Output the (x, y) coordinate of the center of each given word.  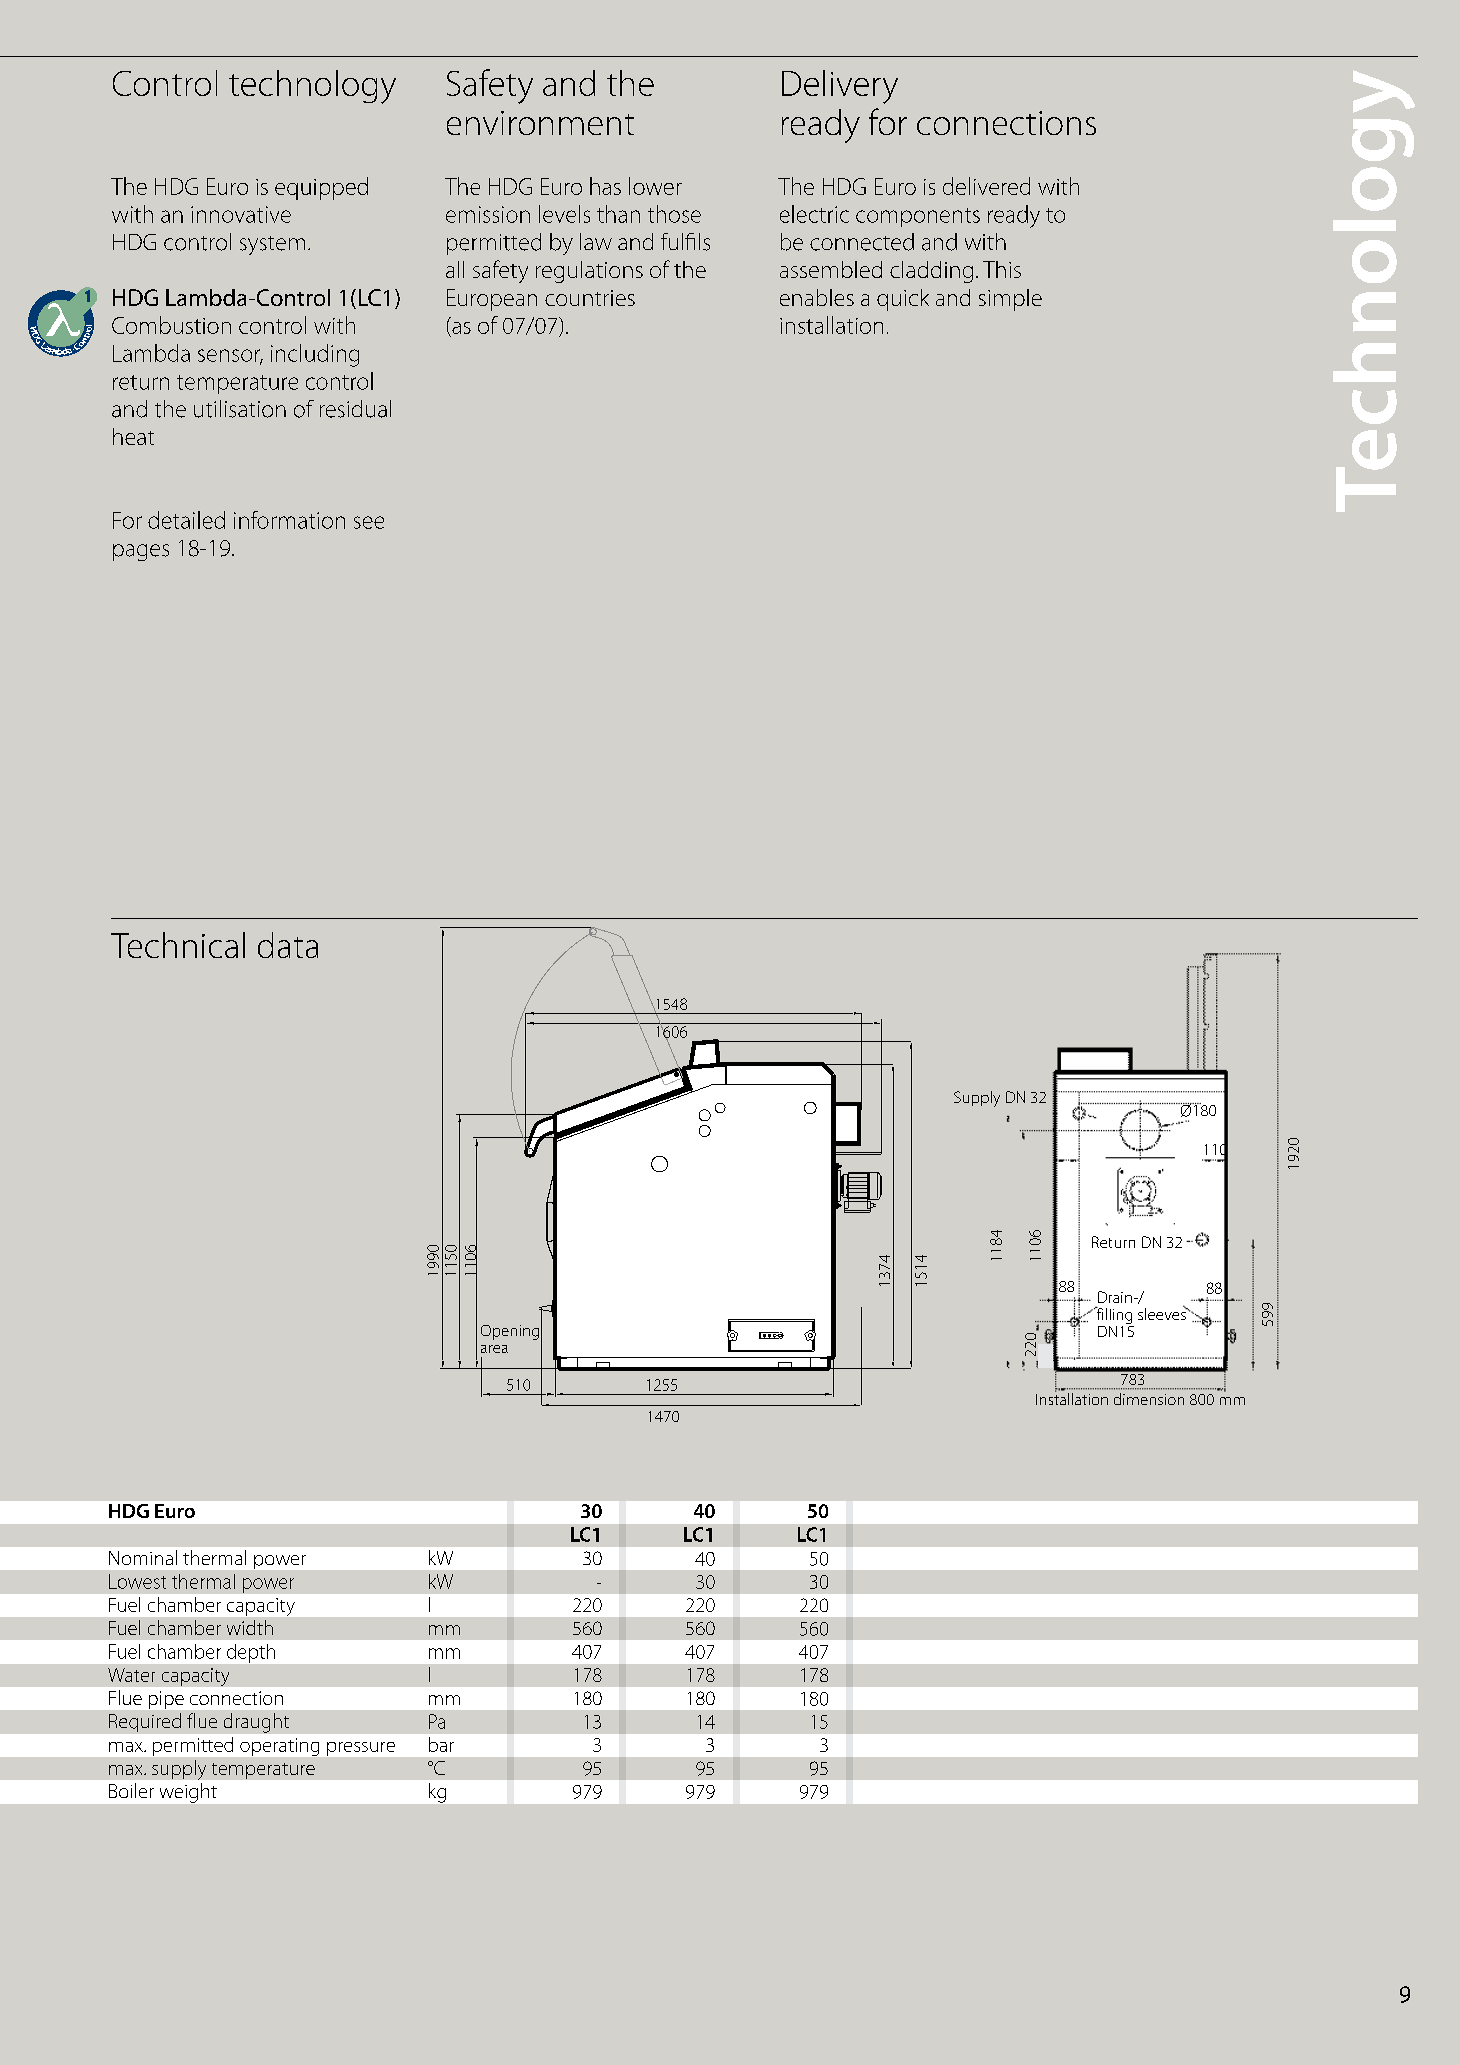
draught (256, 1723)
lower (655, 186)
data (288, 945)
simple (1010, 300)
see (369, 522)
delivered (986, 186)
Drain (1115, 1297)
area (494, 1349)
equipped (321, 188)
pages (141, 552)
